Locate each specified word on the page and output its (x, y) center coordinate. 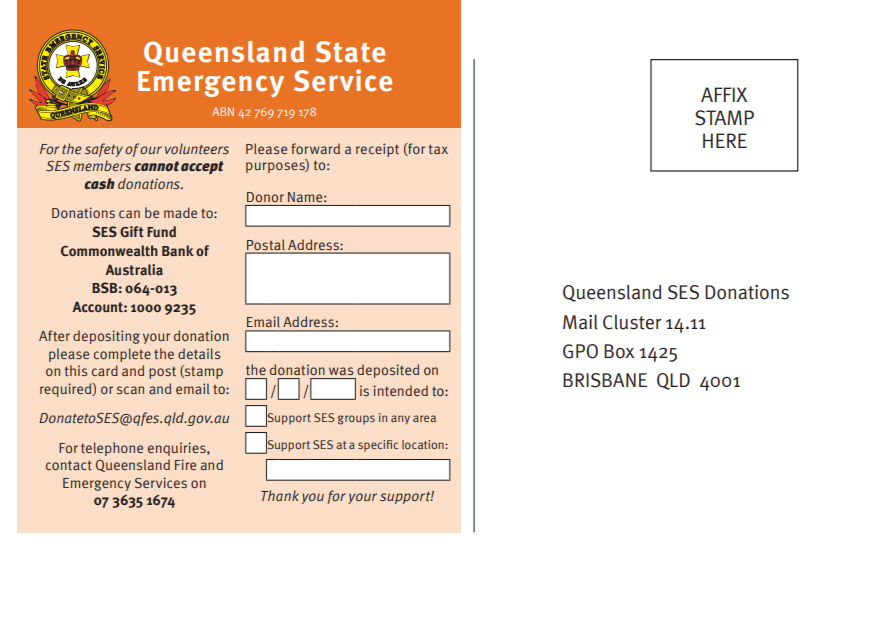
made (180, 212)
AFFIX (724, 94)
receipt (377, 150)
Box (619, 351)
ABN (223, 111)
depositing (106, 337)
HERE (725, 140)
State (350, 52)
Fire (185, 464)
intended (400, 390)
